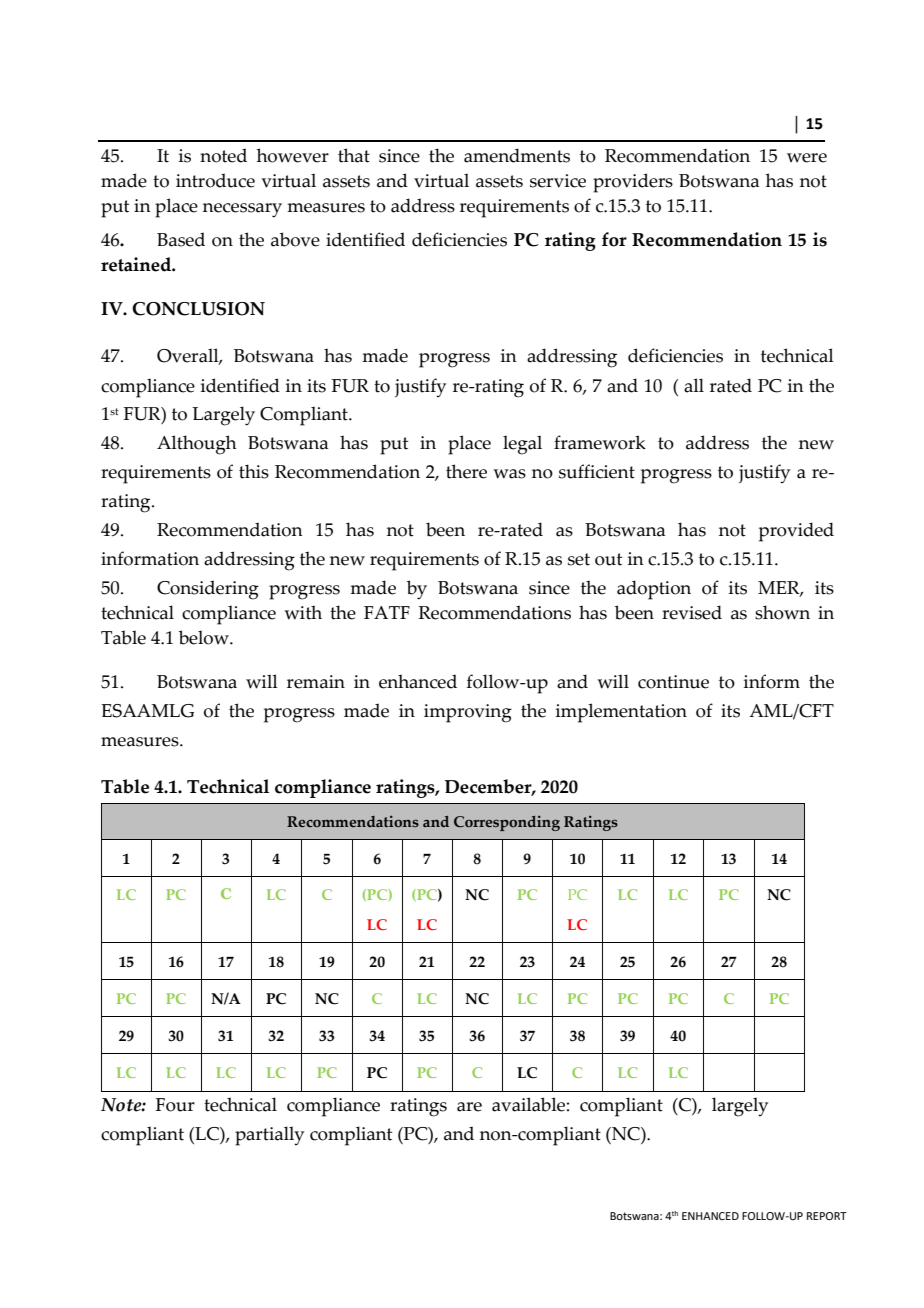 This screenshot has height=1308, width=924. I want to click on implementation, so click(621, 713).
